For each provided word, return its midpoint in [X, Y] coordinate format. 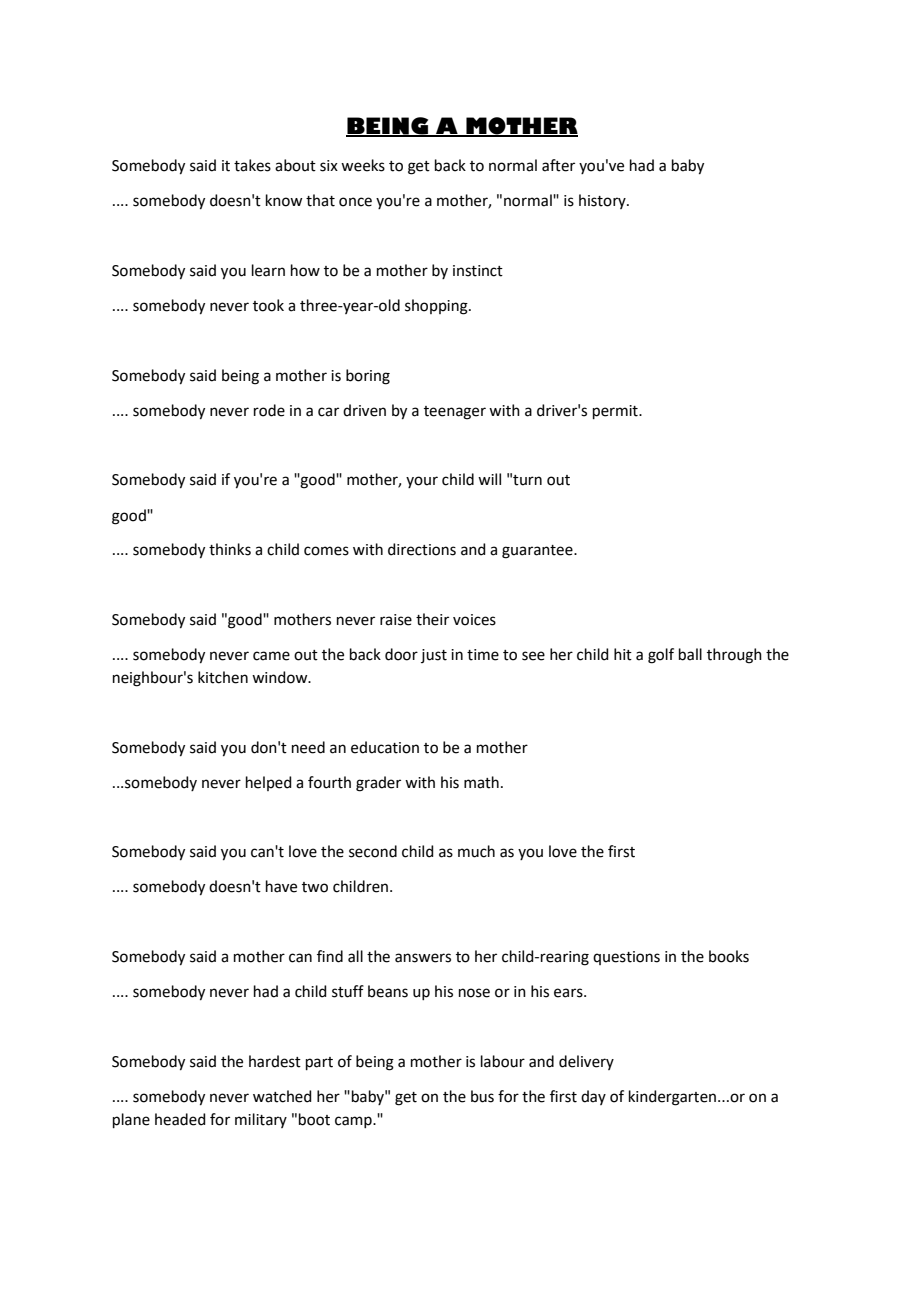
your [422, 482]
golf [661, 656]
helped [269, 783]
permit [616, 412]
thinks [230, 549]
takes [252, 165]
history [603, 201]
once [355, 202]
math [481, 782]
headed [180, 1119]
